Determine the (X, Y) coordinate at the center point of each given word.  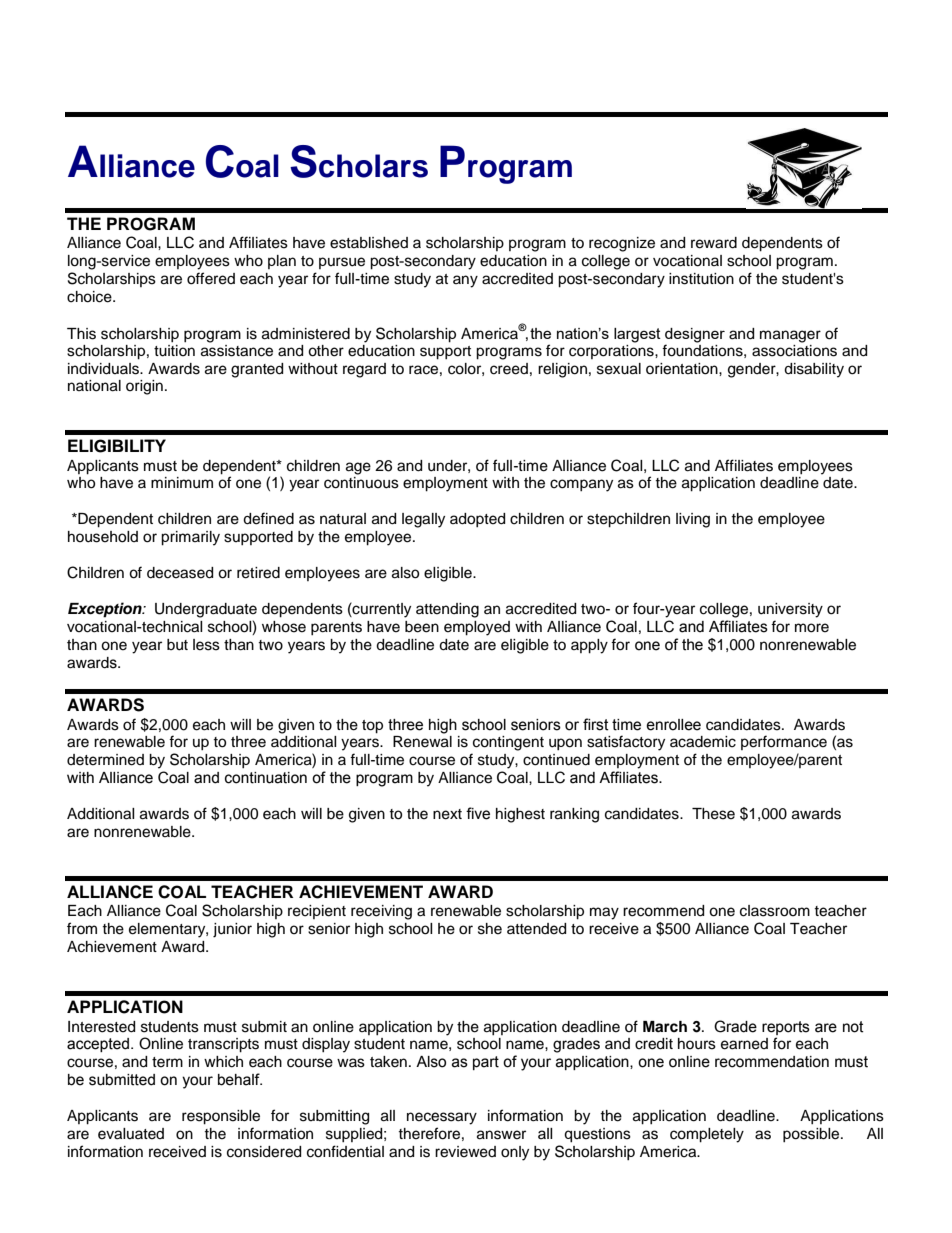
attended (536, 929)
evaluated (131, 1134)
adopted (477, 520)
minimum (182, 483)
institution (701, 279)
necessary (442, 1118)
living (693, 520)
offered (211, 278)
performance (784, 742)
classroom (775, 911)
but (177, 645)
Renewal (422, 742)
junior (232, 930)
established (369, 243)
